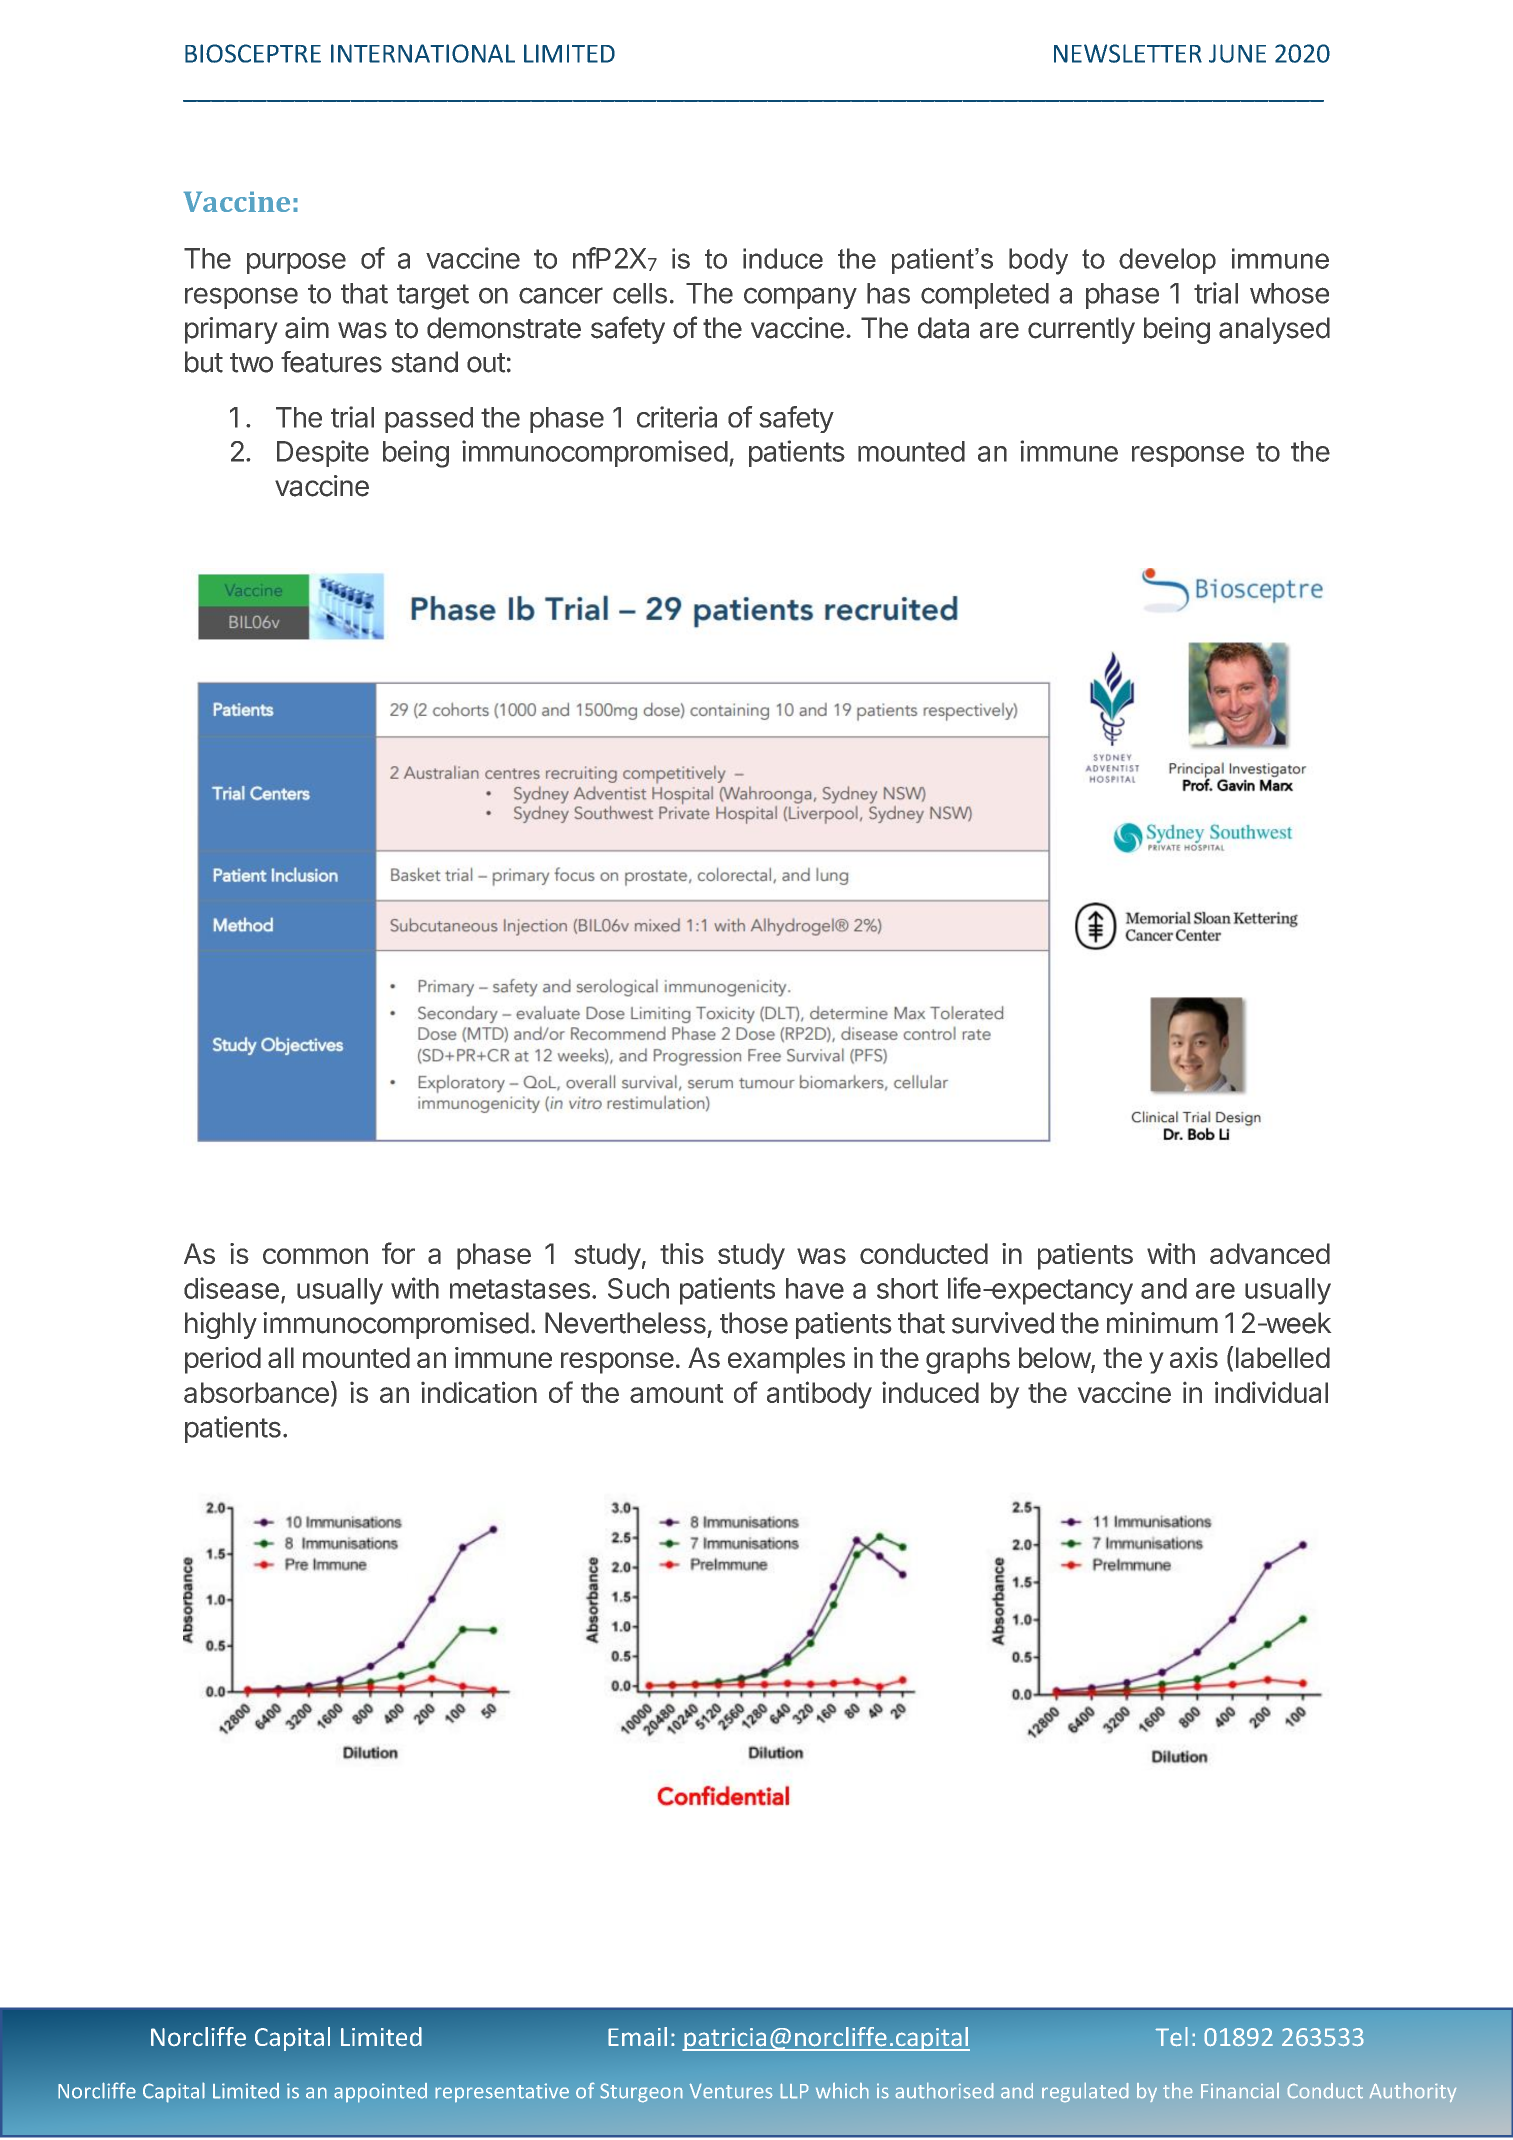 The image size is (1513, 2140). I want to click on examples, so click(786, 1360).
